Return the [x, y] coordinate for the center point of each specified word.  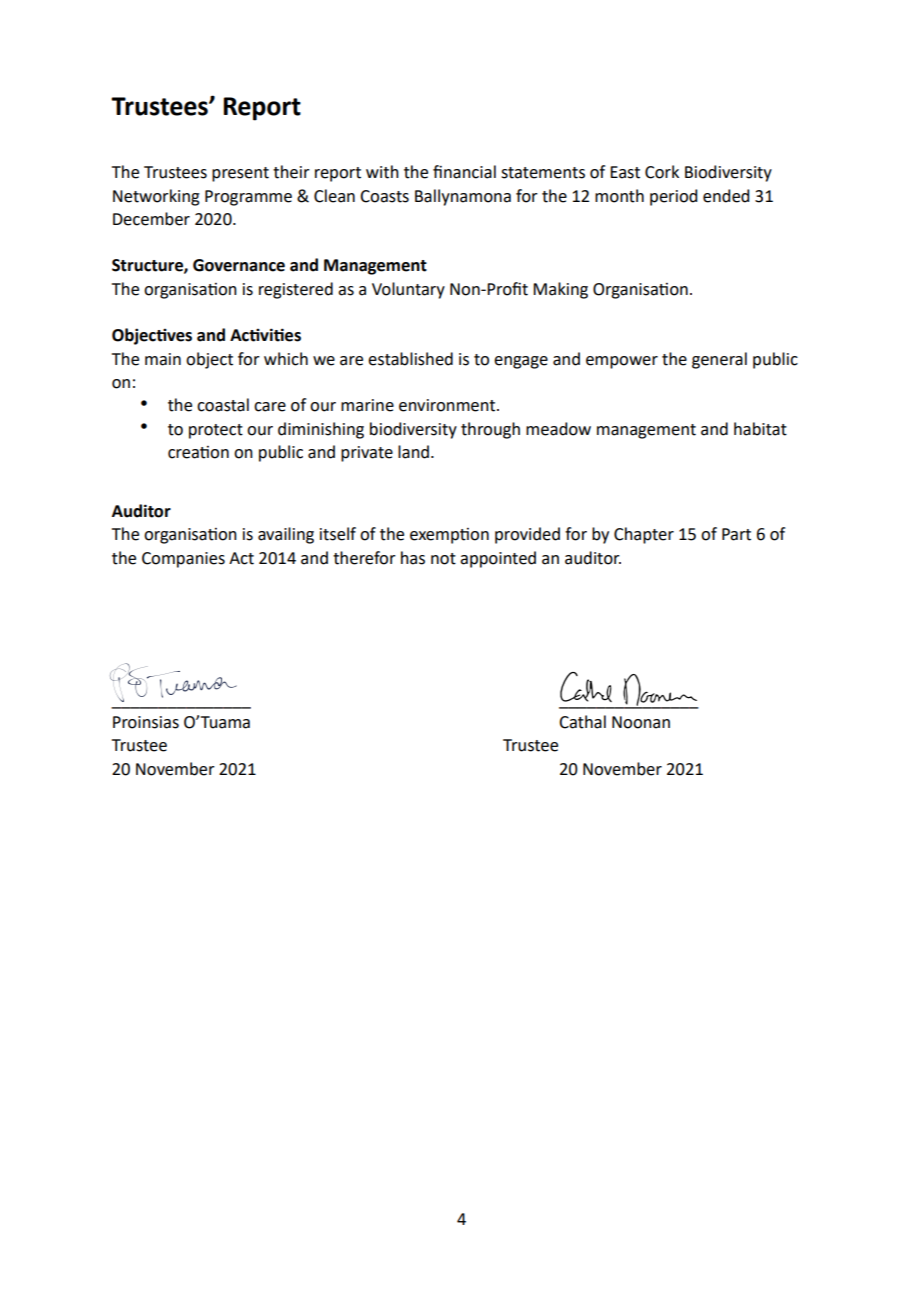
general [719, 360]
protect [216, 431]
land [413, 452]
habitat [760, 429]
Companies [183, 560]
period [673, 197]
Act [241, 558]
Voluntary [408, 290]
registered [296, 290]
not [443, 559]
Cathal [582, 722]
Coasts [384, 196]
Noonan [641, 722]
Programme [248, 198]
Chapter [644, 535]
